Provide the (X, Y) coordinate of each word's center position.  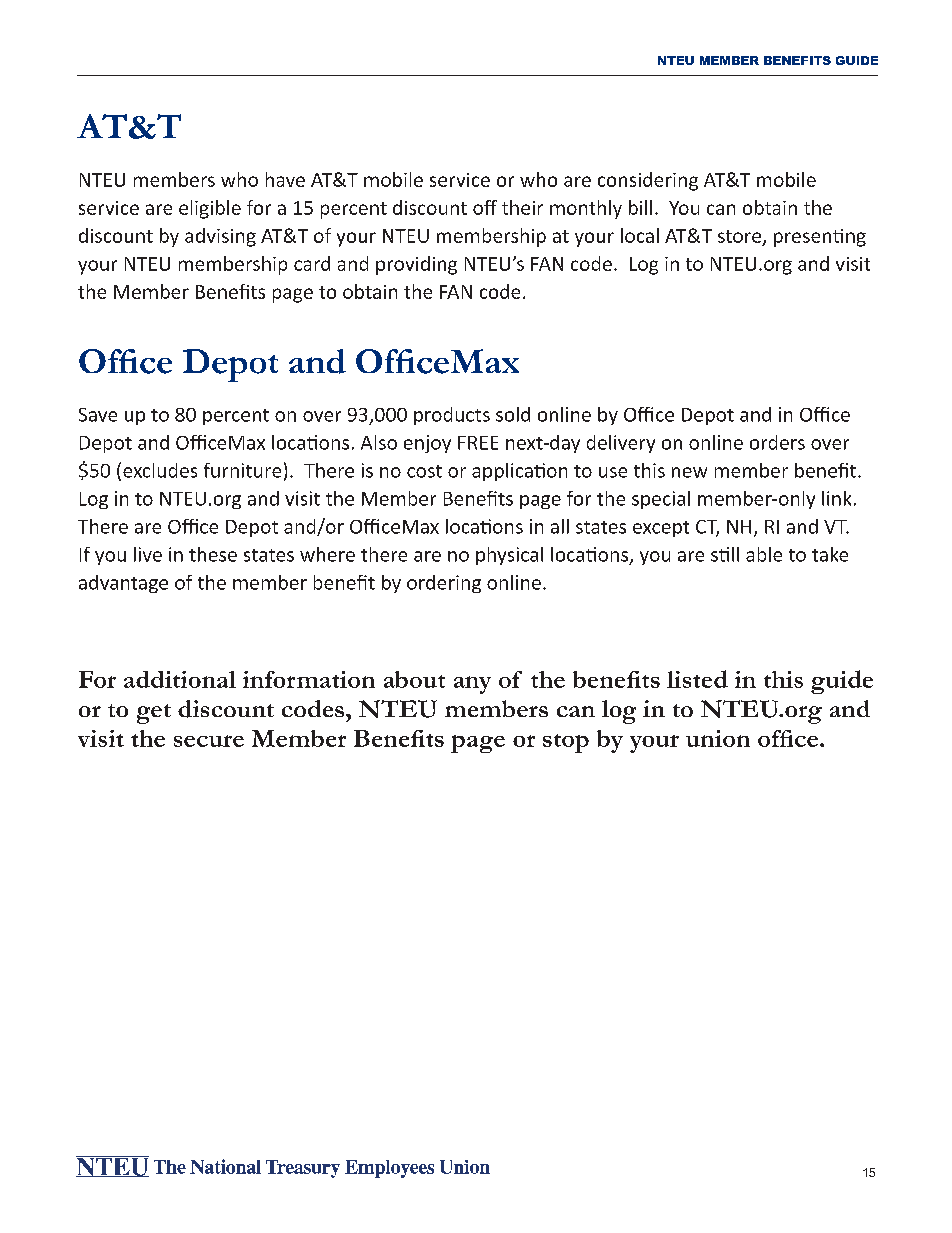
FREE (478, 443)
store (739, 236)
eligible (210, 209)
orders (777, 442)
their (522, 207)
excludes (160, 470)
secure (209, 741)
